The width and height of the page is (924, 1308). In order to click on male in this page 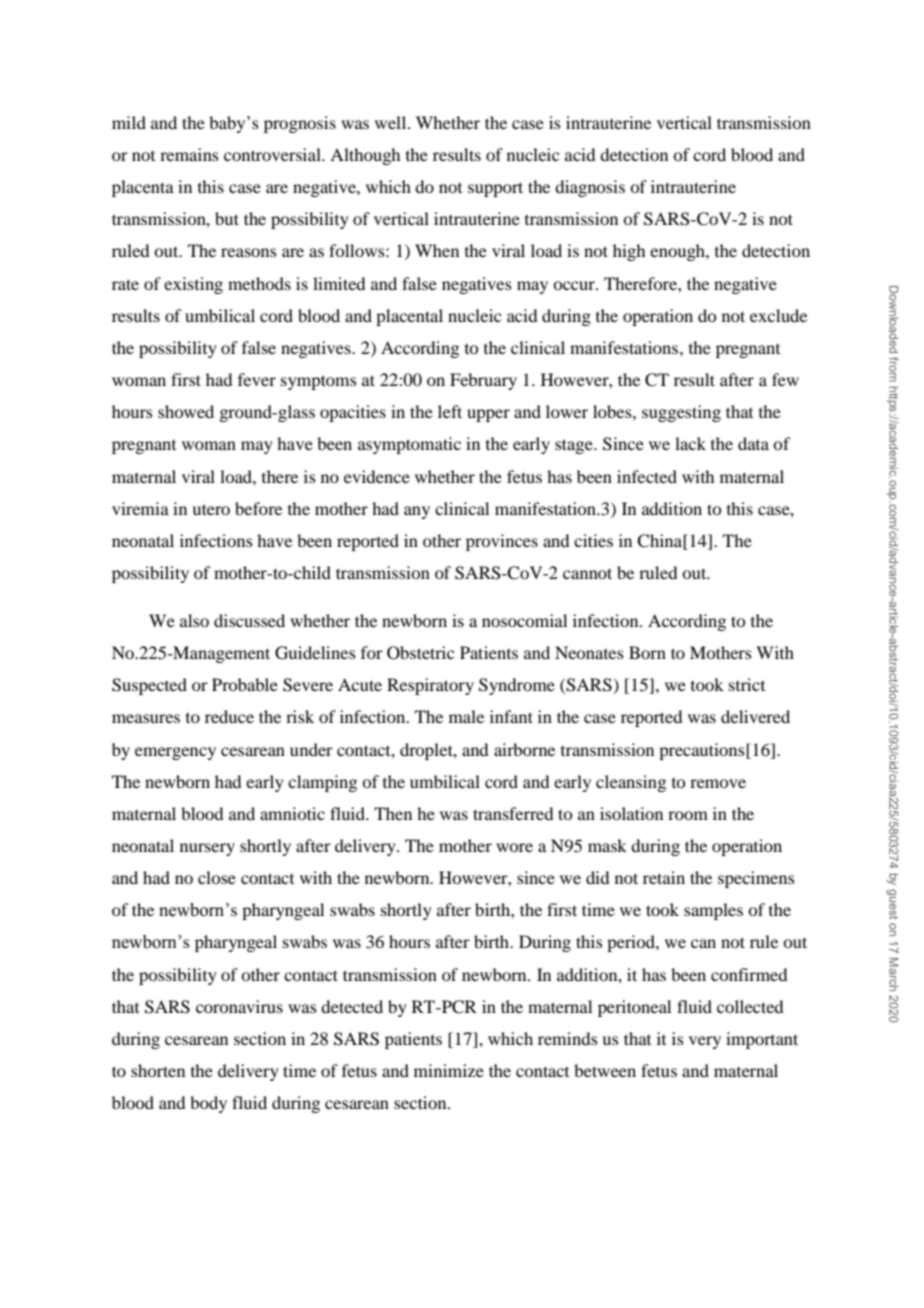, I will do `click(466, 716)`.
